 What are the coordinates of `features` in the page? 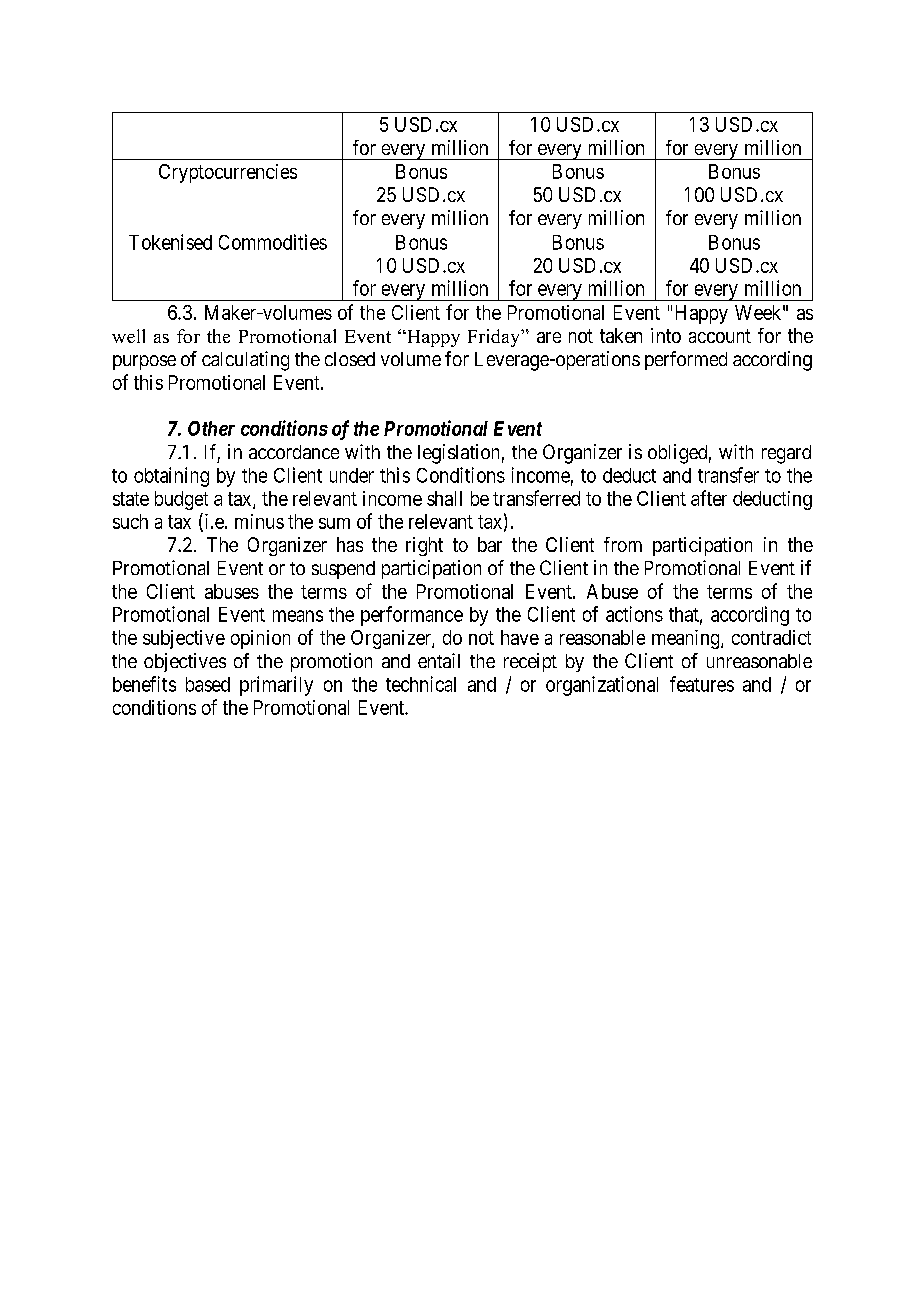 It's located at (702, 684).
